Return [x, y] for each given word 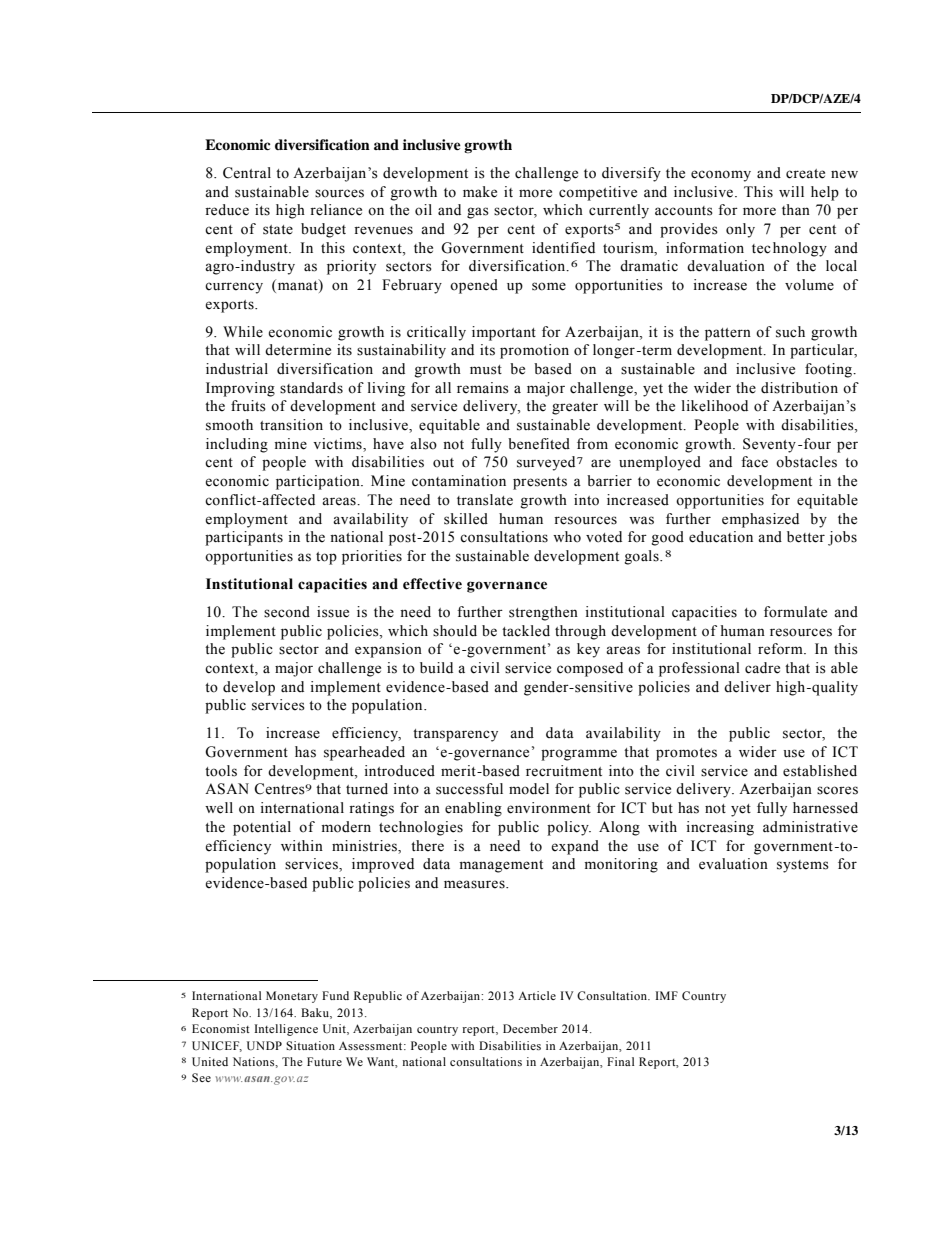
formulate [795, 612]
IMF [666, 995]
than [796, 209]
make [480, 192]
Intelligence [286, 1030]
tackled [526, 631]
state [278, 230]
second [287, 612]
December [530, 1028]
